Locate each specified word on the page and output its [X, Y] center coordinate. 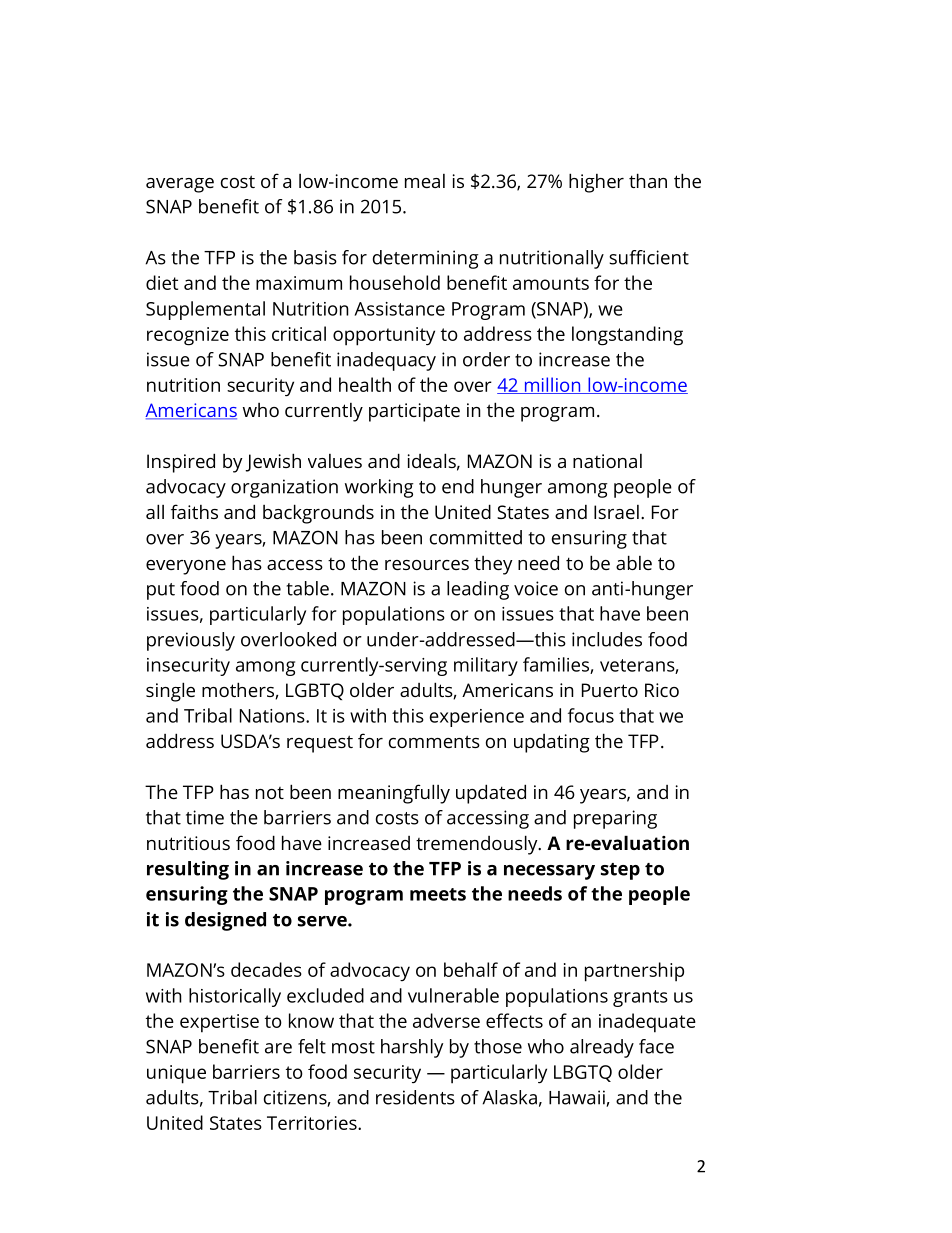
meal [425, 181]
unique [176, 1074]
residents [415, 1097]
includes [607, 639]
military [486, 666]
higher [596, 183]
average [180, 185]
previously [191, 641]
